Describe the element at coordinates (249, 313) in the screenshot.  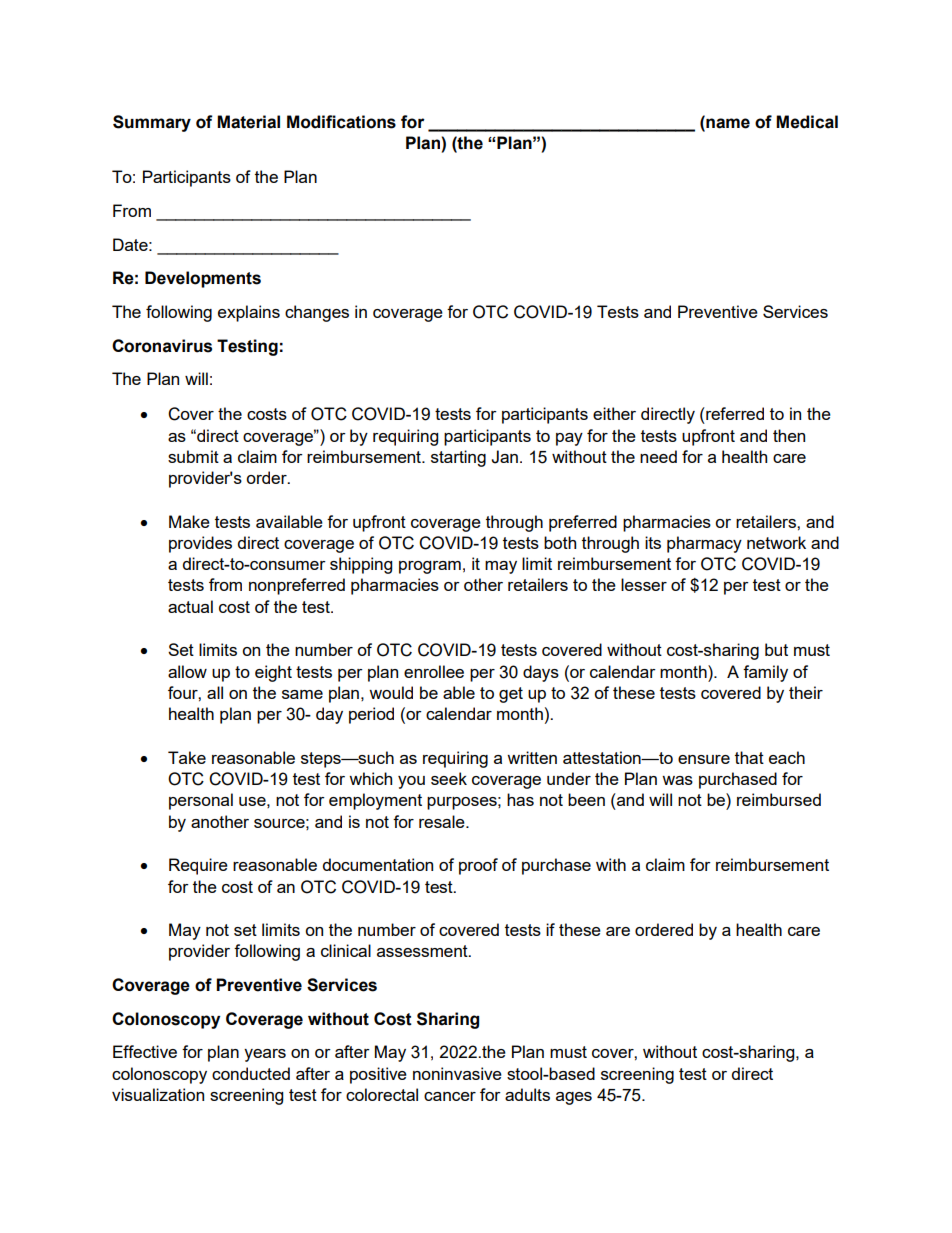
I see `explains` at that location.
